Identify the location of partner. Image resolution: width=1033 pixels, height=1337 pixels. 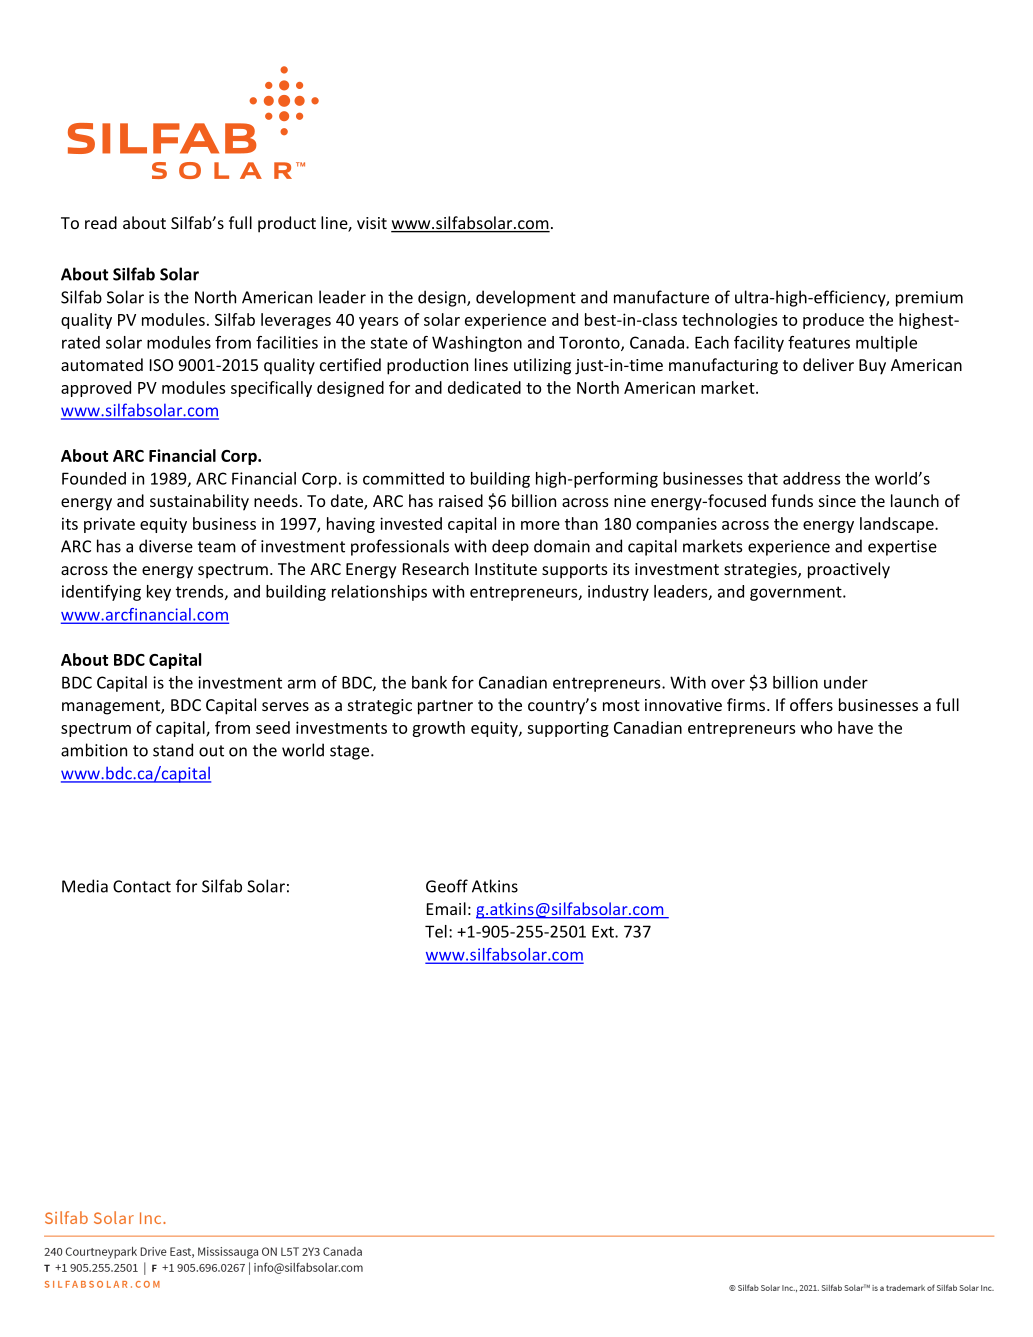
(445, 707).
